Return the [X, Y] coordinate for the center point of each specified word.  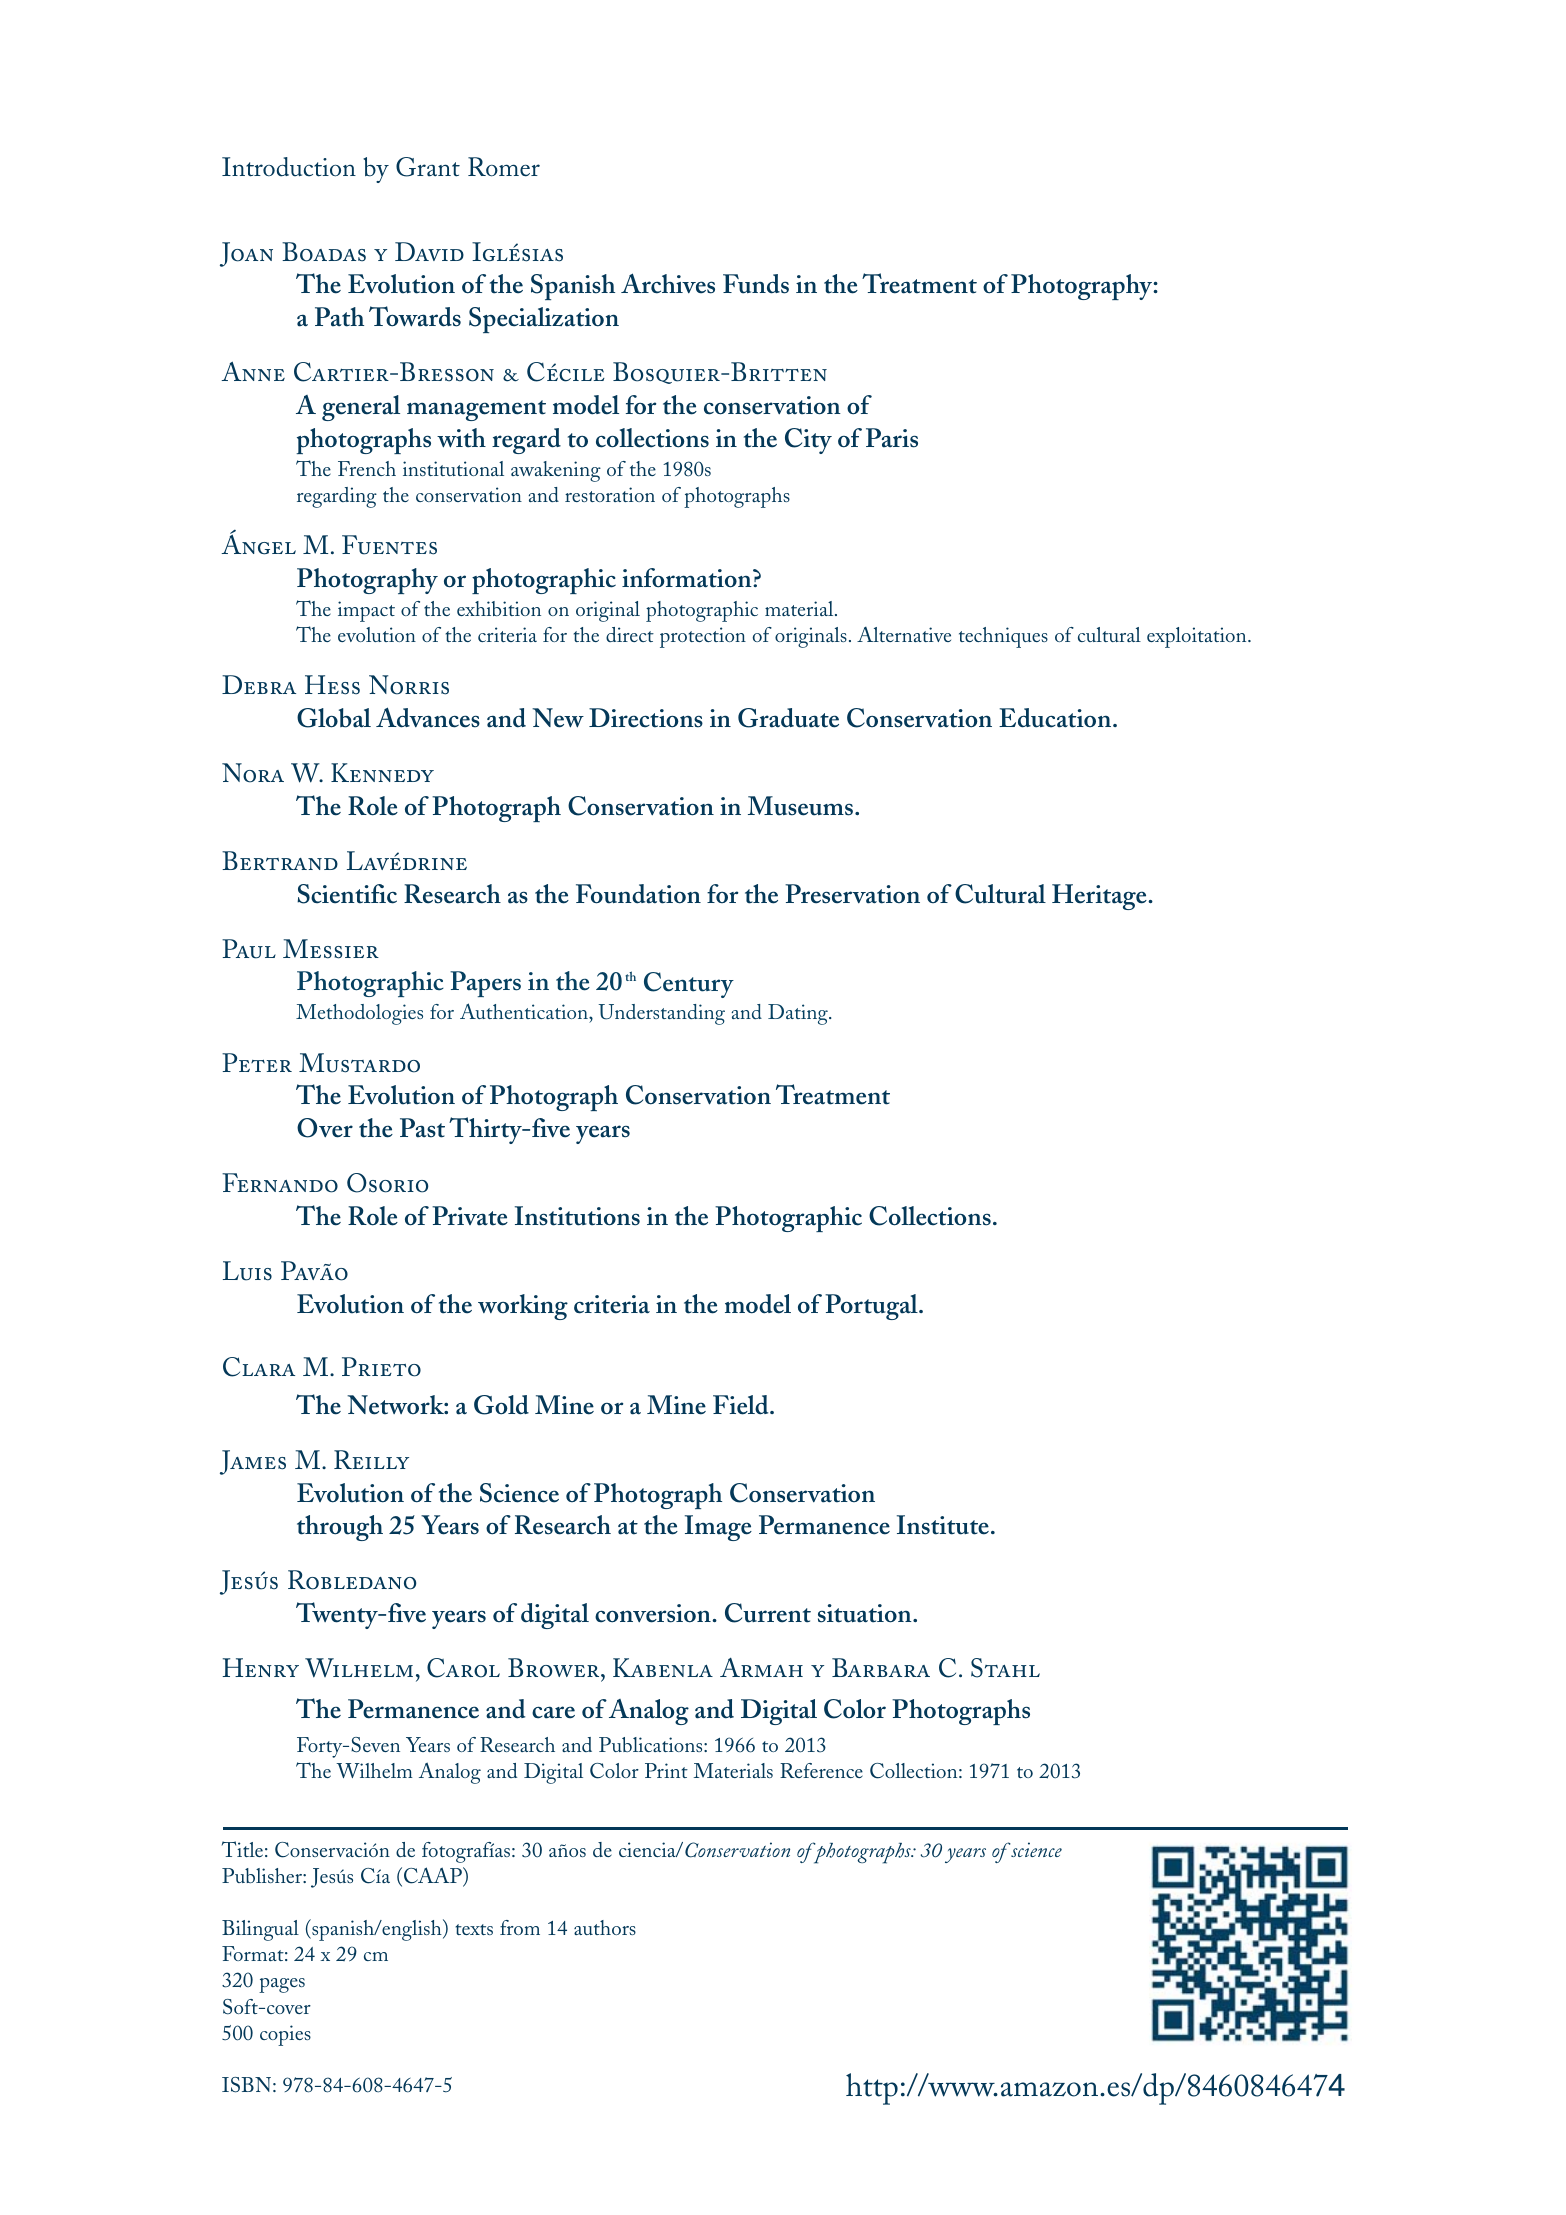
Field [742, 1405]
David [429, 251]
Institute [943, 1525]
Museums [802, 806]
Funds [756, 284]
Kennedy [382, 772]
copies [285, 2035]
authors [605, 1927]
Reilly [371, 1459]
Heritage [1100, 897]
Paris [892, 438]
